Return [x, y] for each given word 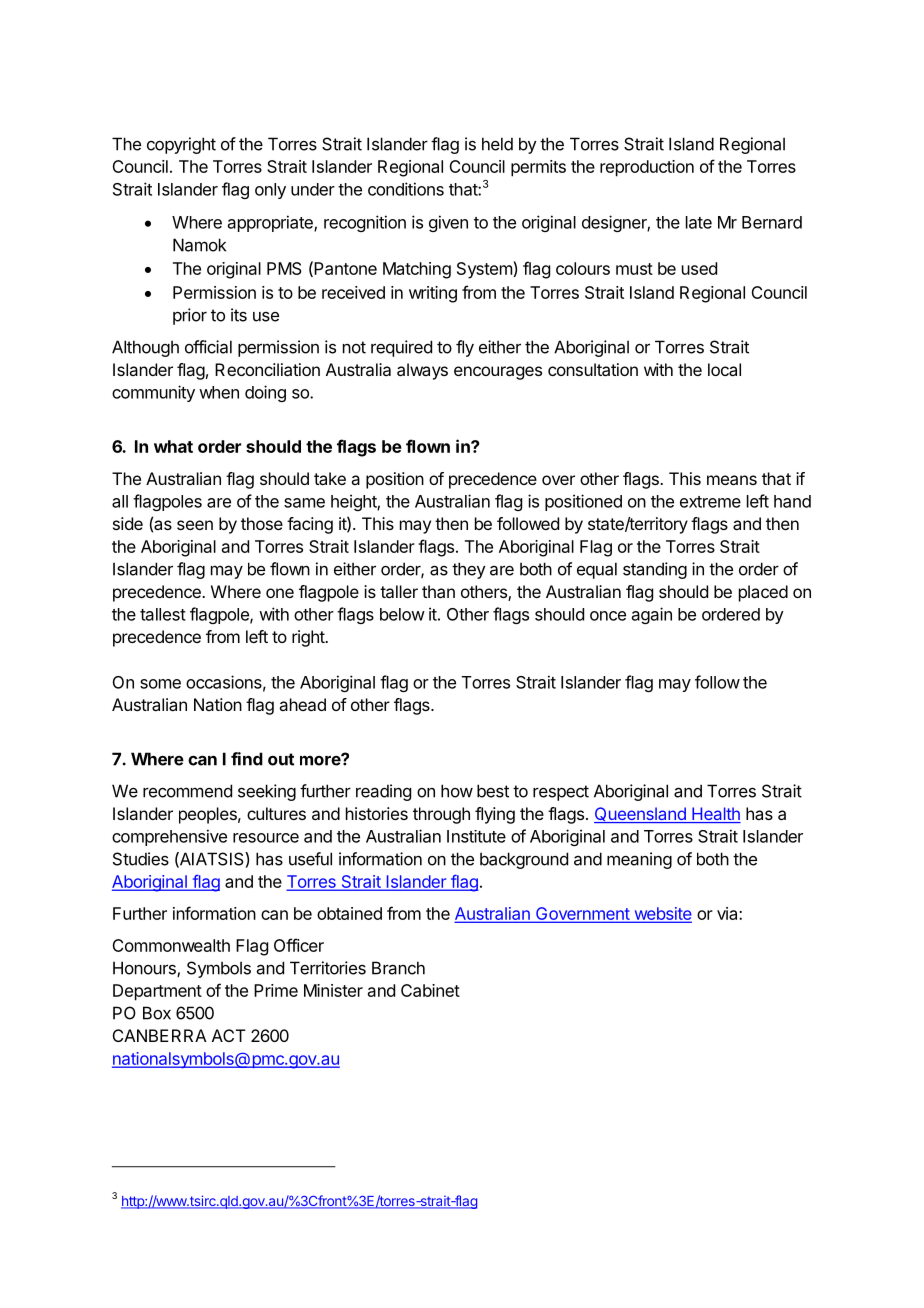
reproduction [647, 168]
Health [715, 815]
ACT [229, 1035]
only [270, 191]
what [173, 446]
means [732, 480]
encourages [498, 373]
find [247, 759]
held [497, 144]
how [457, 791]
